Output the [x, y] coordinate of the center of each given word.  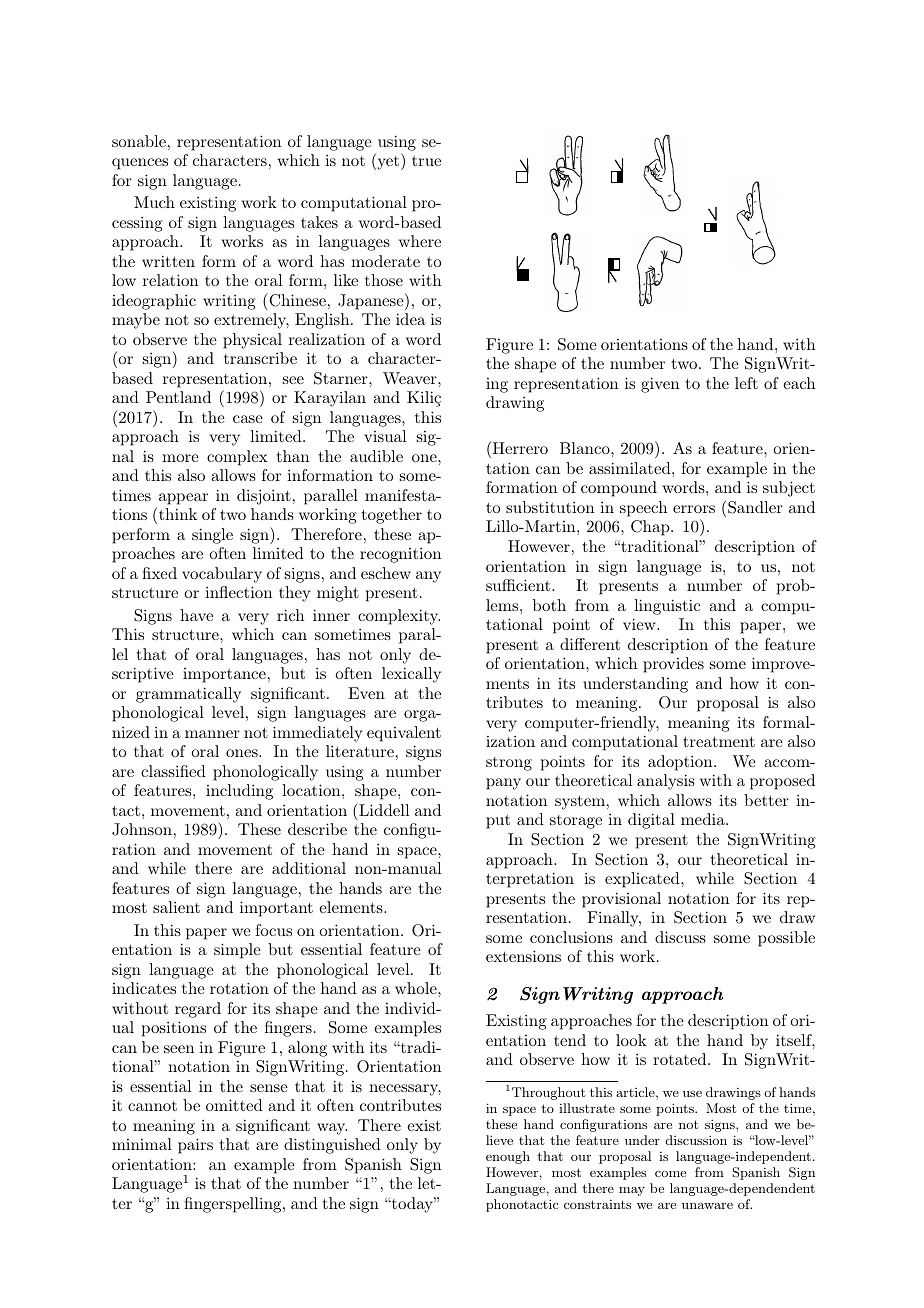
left [746, 383]
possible [786, 939]
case [248, 419]
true [426, 161]
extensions [523, 956]
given [660, 385]
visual [385, 436]
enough [508, 1157]
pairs [195, 1146]
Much [154, 202]
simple [237, 951]
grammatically [188, 695]
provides [673, 665]
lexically [411, 675]
